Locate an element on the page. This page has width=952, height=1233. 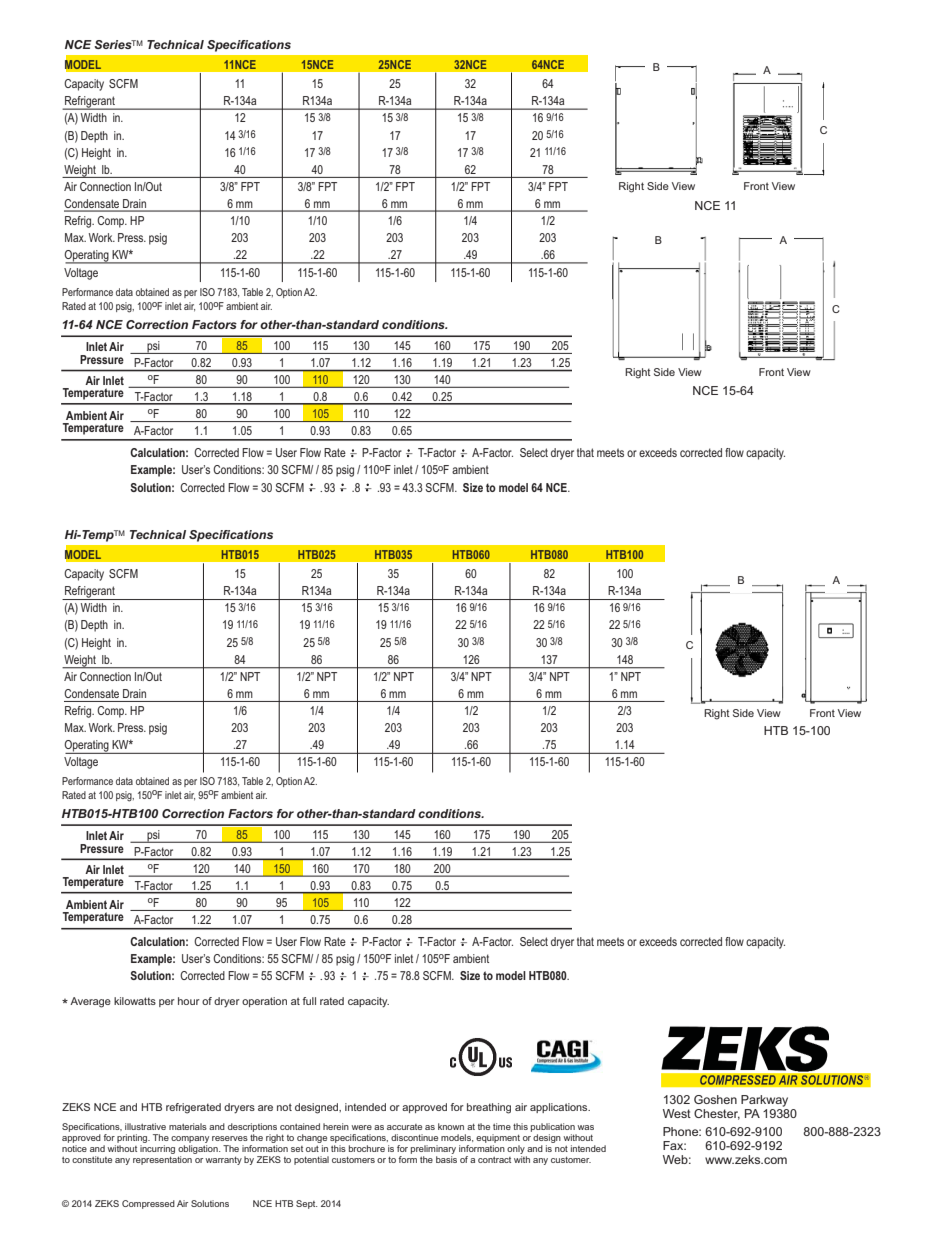
full is located at coordinates (309, 1001).
